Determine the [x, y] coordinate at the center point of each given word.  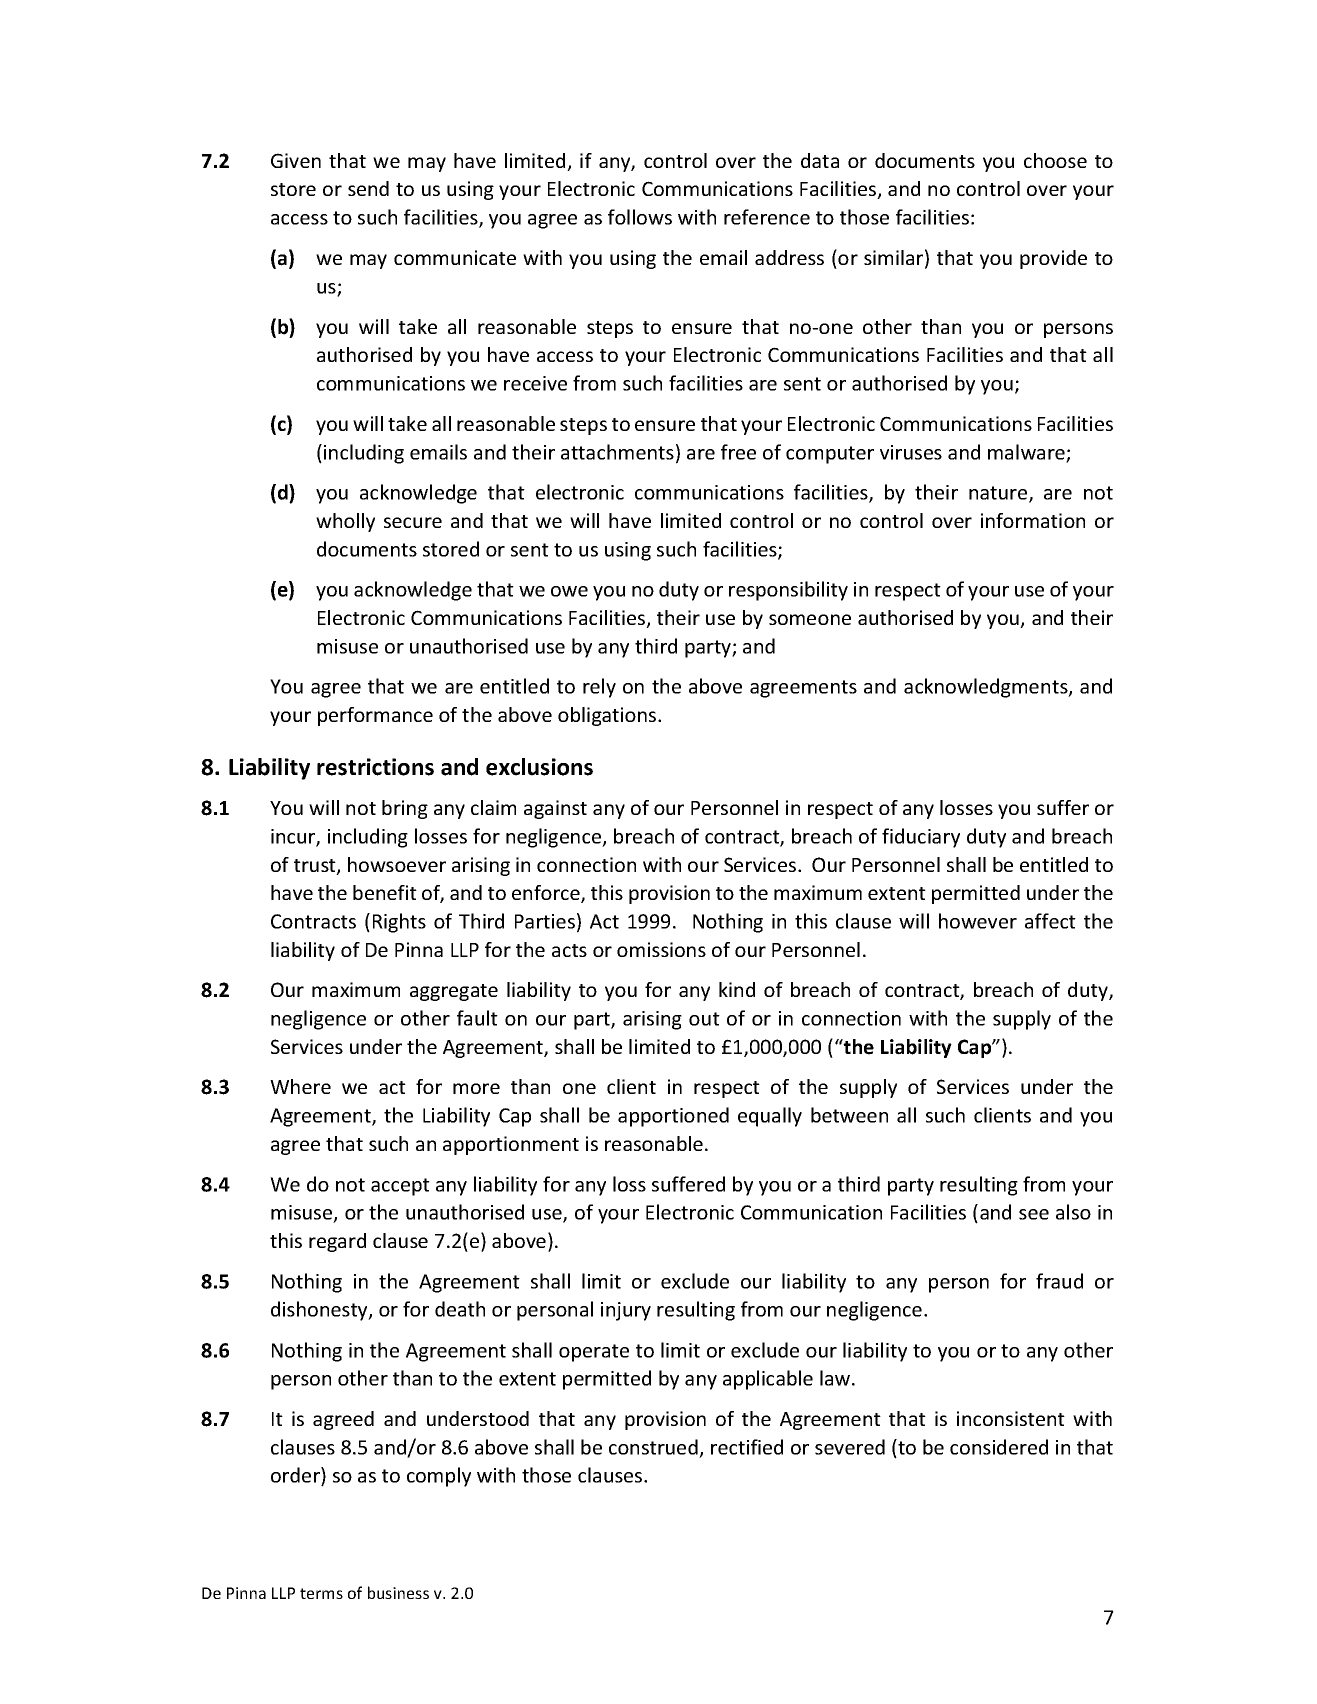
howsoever [397, 864]
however [978, 921]
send [368, 188]
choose [1055, 160]
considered [999, 1447]
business [398, 1592]
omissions [661, 949]
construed [653, 1447]
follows [640, 217]
